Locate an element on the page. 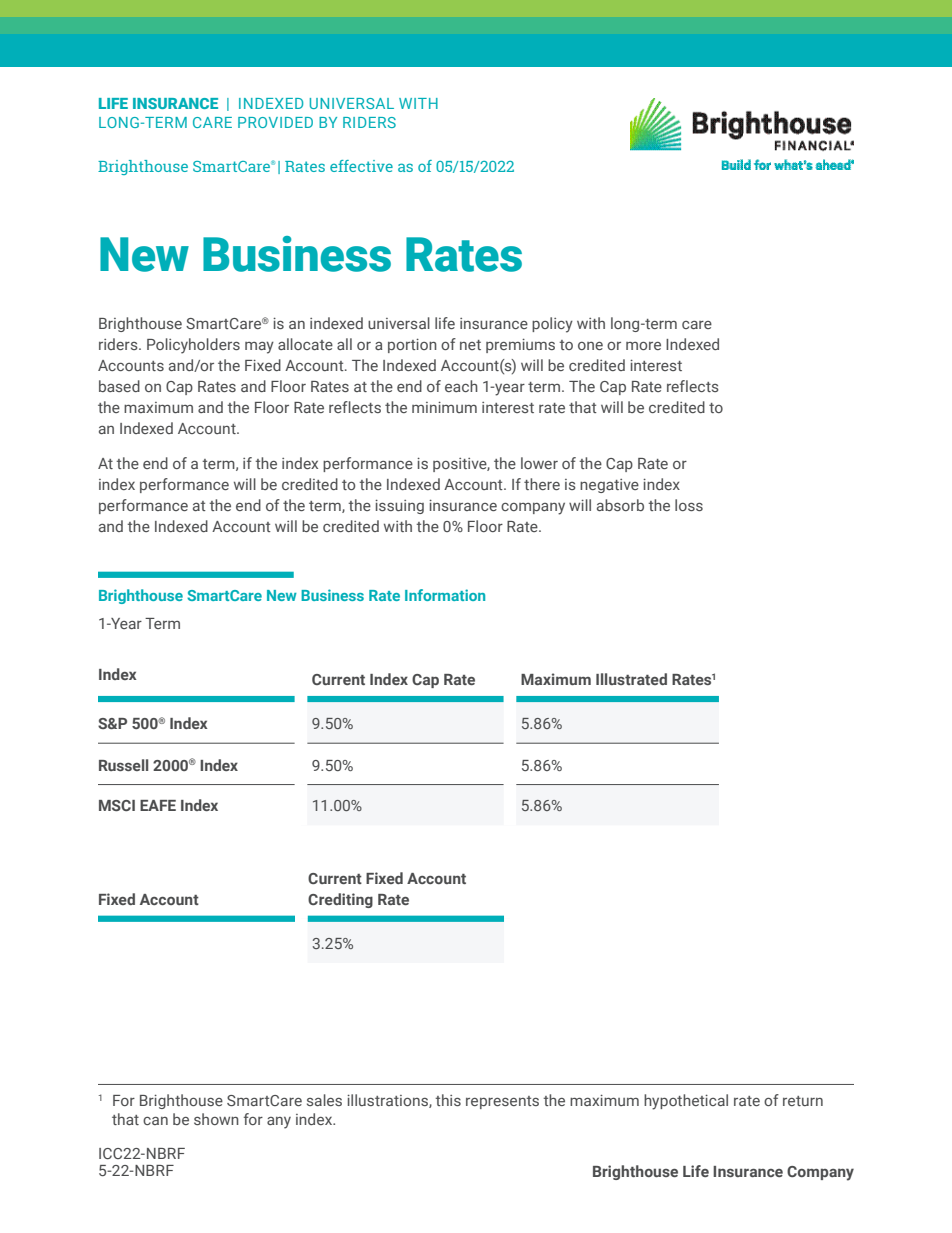 Image resolution: width=952 pixels, height=1233 pixels. Russell is located at coordinates (123, 765).
